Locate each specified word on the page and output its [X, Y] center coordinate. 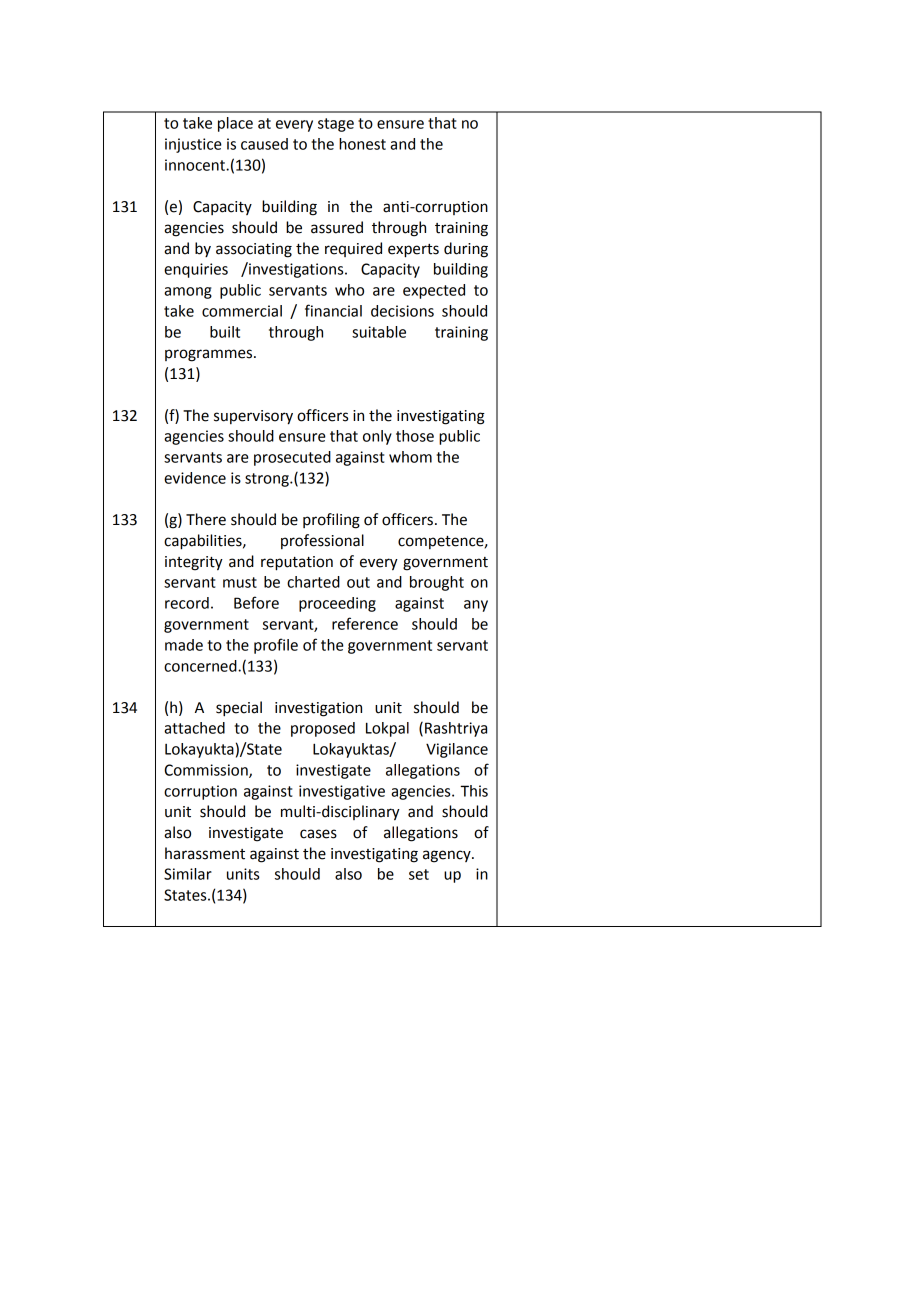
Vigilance [457, 750]
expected [434, 291]
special [239, 709]
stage [336, 125]
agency [448, 856]
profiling [331, 521]
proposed [323, 729]
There [206, 519]
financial [333, 310]
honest [362, 144]
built [225, 332]
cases [318, 834]
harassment [205, 853]
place [235, 124]
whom [410, 457]
